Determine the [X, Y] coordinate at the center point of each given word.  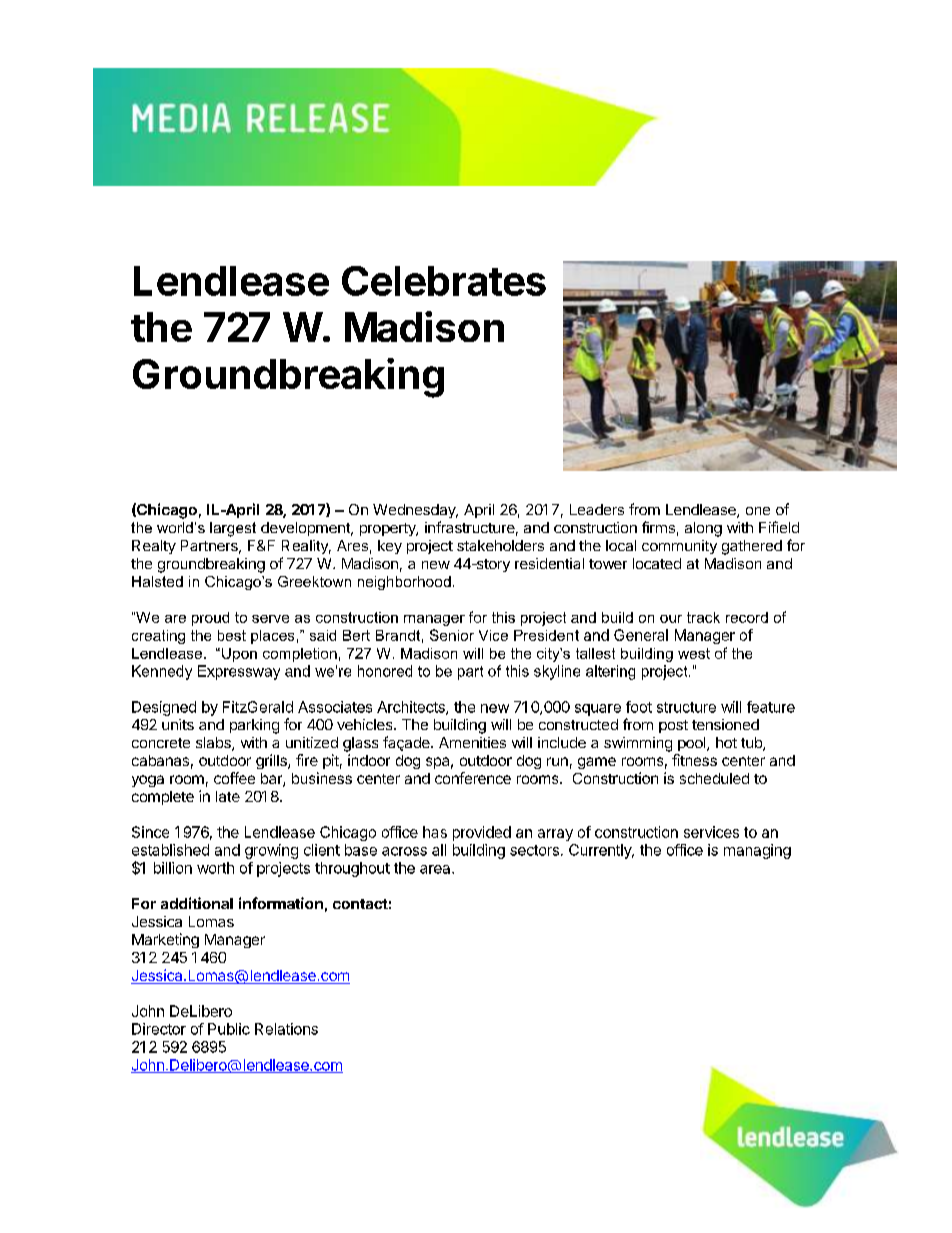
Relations [286, 1029]
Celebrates [444, 281]
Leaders [597, 509]
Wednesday [415, 511]
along [703, 529]
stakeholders [500, 545]
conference [473, 778]
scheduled [714, 778]
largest [233, 529]
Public [229, 1029]
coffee [234, 778]
